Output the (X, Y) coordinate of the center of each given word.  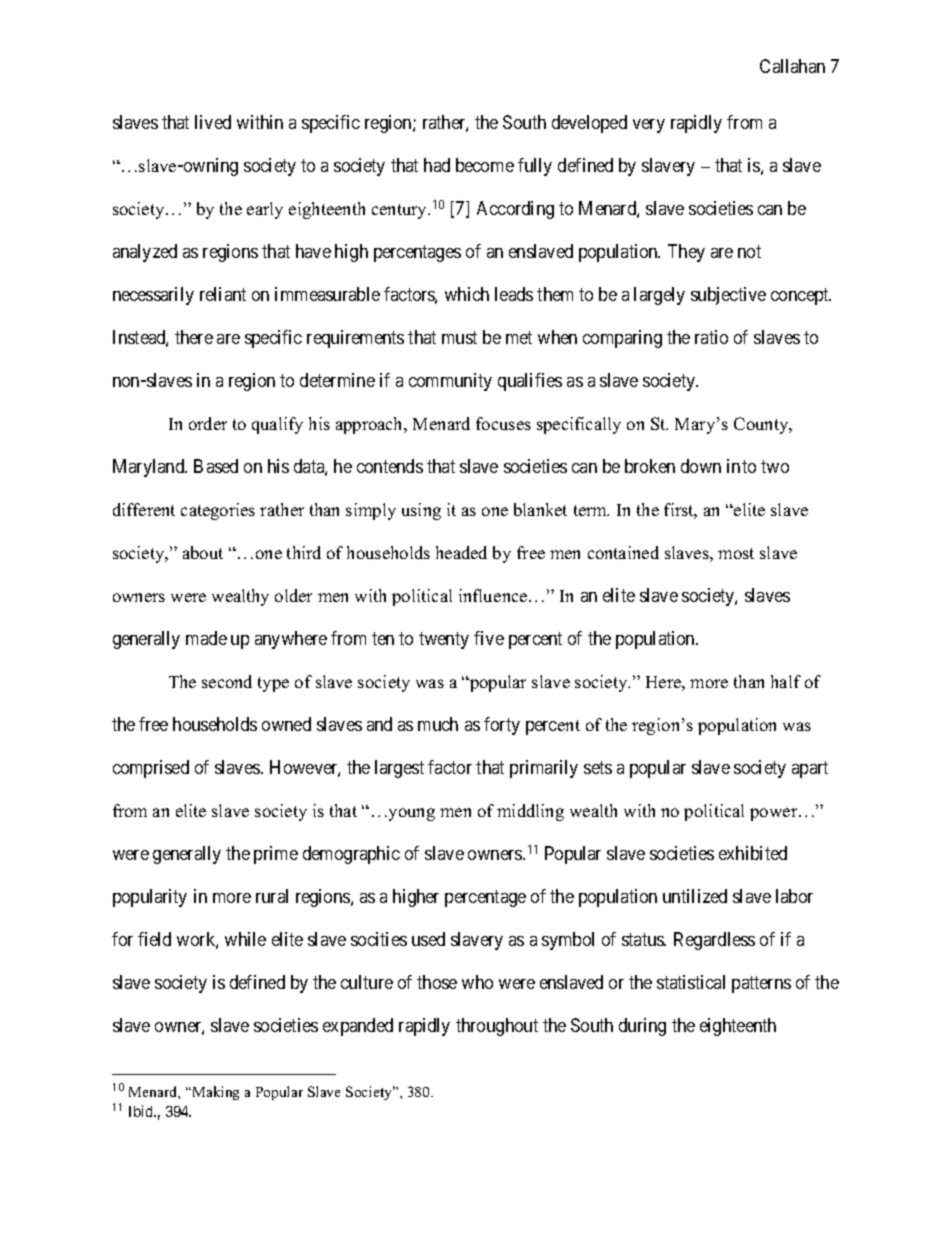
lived (213, 122)
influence (494, 595)
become (485, 165)
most (736, 553)
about (203, 552)
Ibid (142, 1111)
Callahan (792, 66)
